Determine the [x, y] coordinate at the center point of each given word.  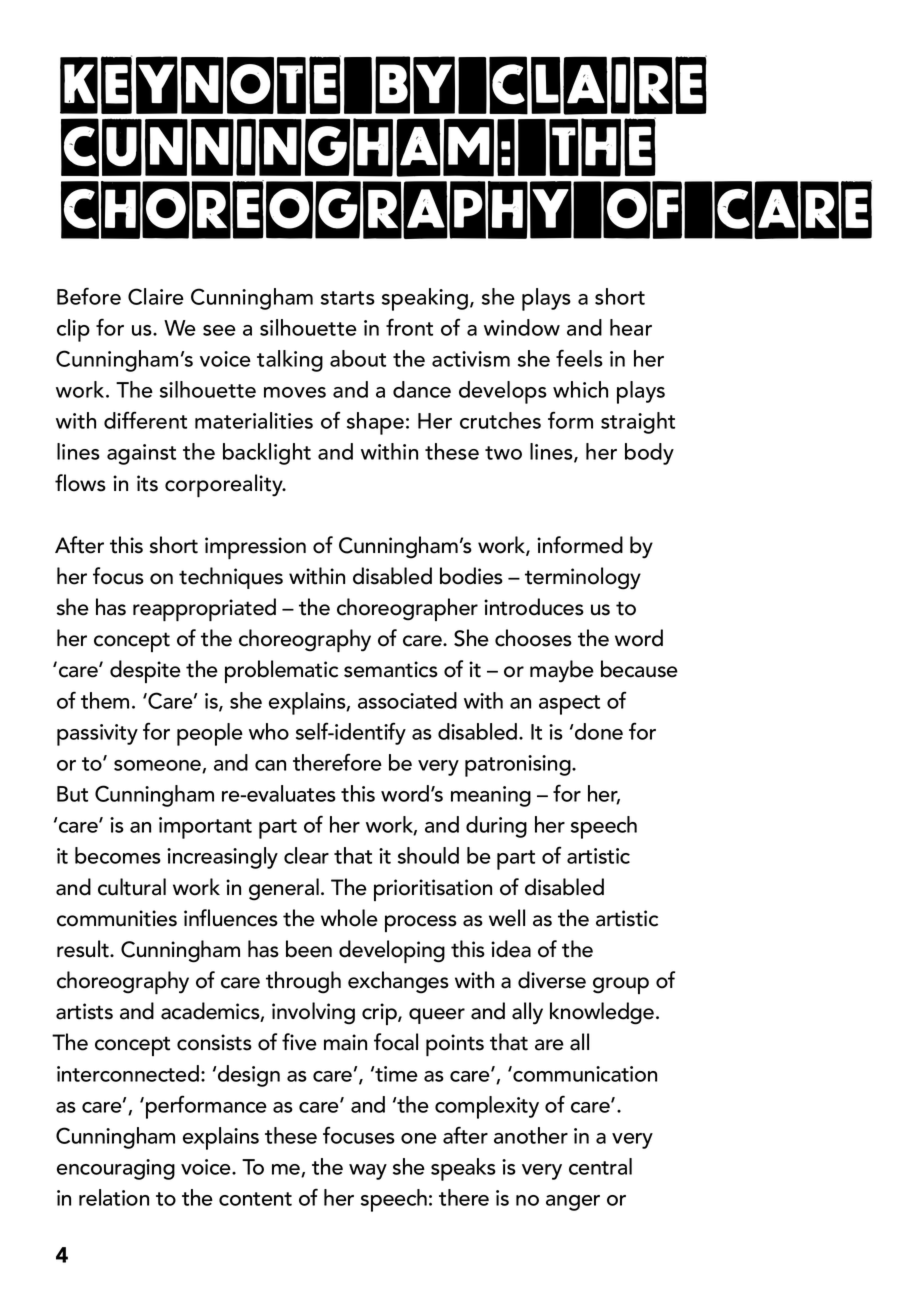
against [141, 454]
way [368, 1172]
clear [306, 855]
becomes [118, 855]
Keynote [200, 84]
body [649, 454]
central [600, 1166]
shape [375, 423]
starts [348, 298]
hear [631, 327]
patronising [519, 766]
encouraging [116, 1169]
